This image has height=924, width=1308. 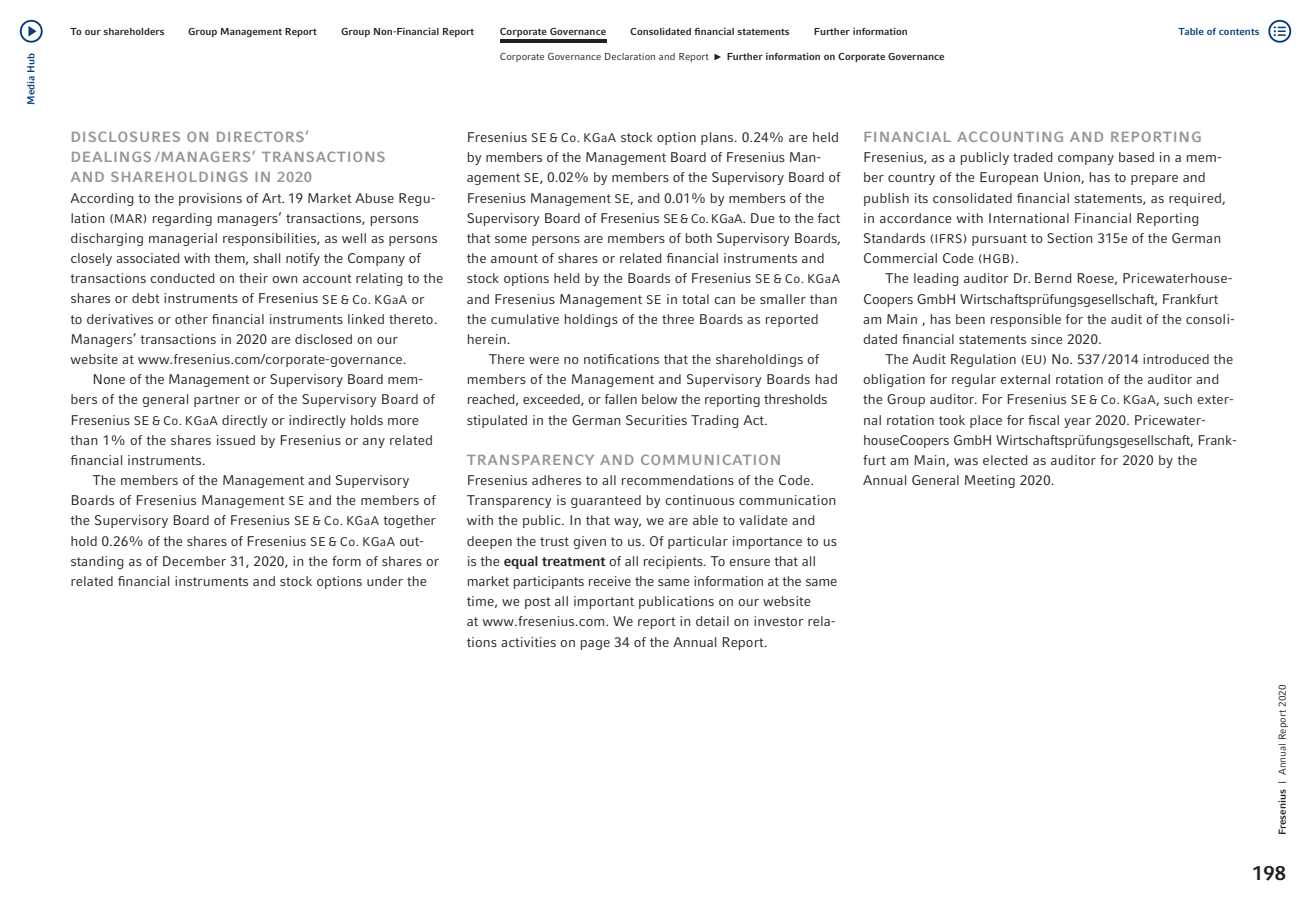 I want to click on detail, so click(x=712, y=621).
